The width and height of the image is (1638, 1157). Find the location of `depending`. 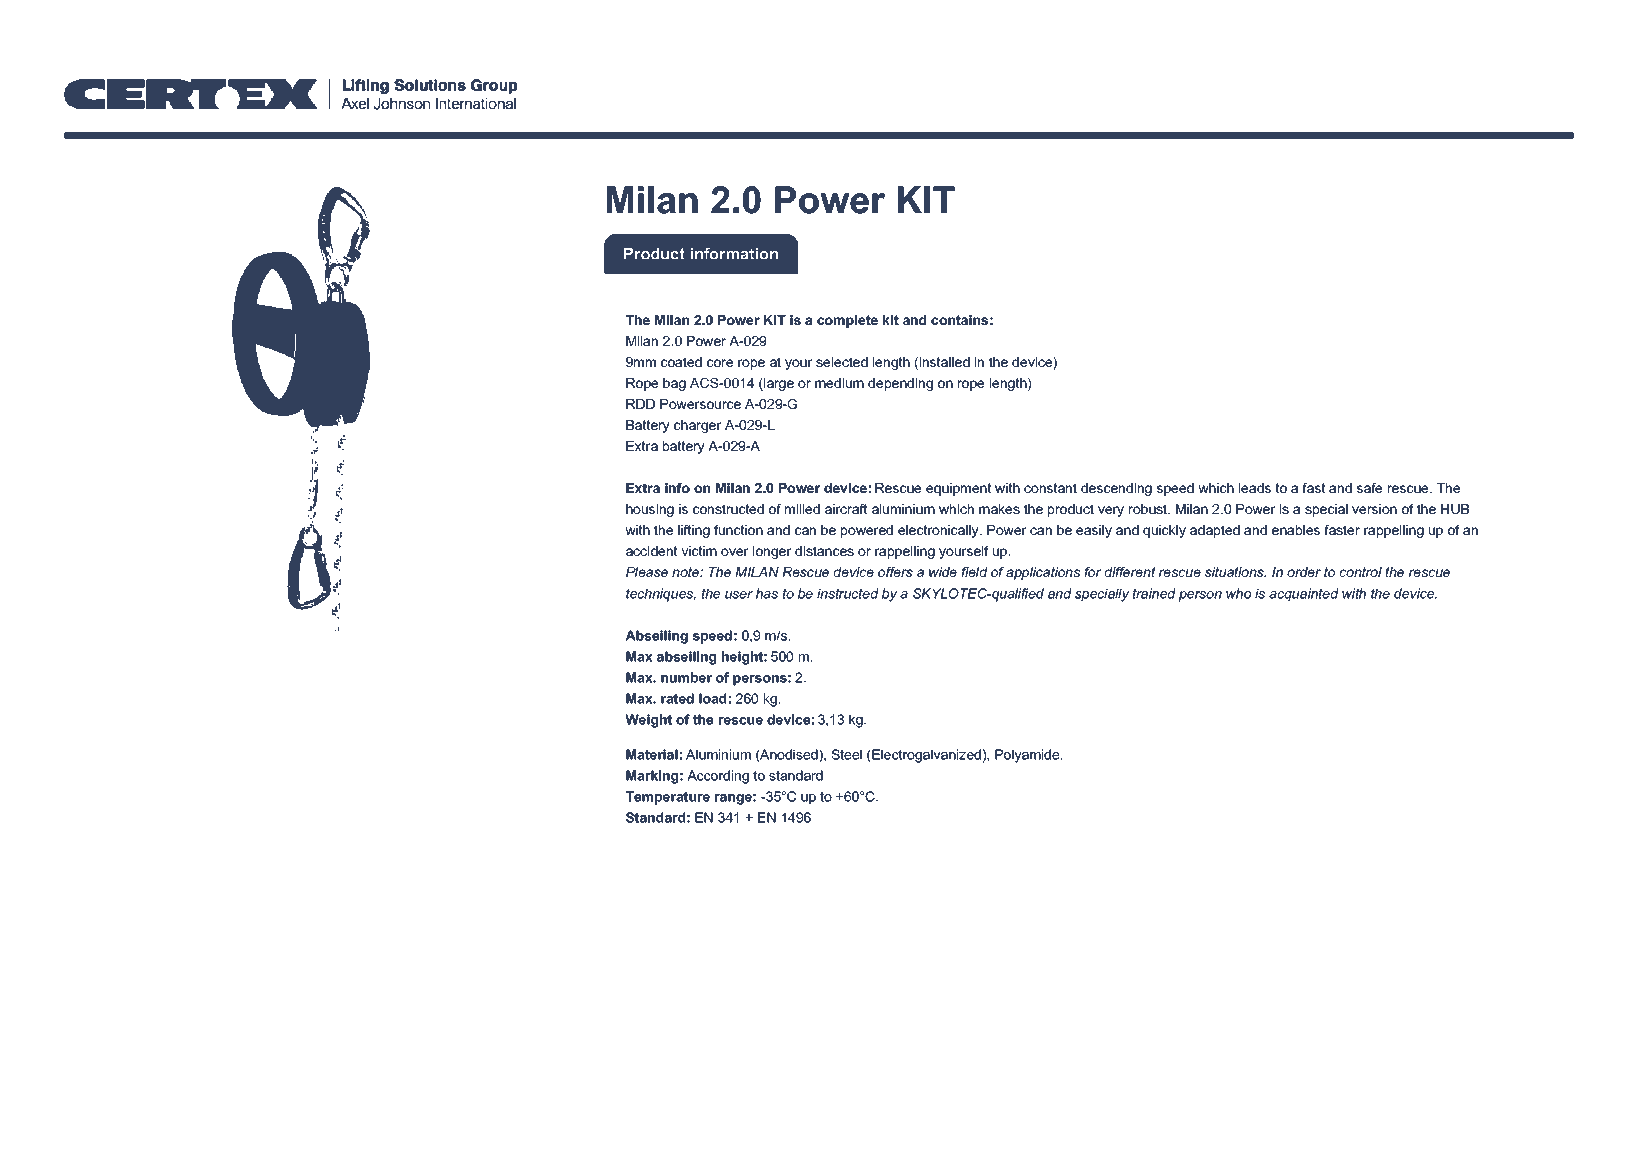

depending is located at coordinates (900, 384).
